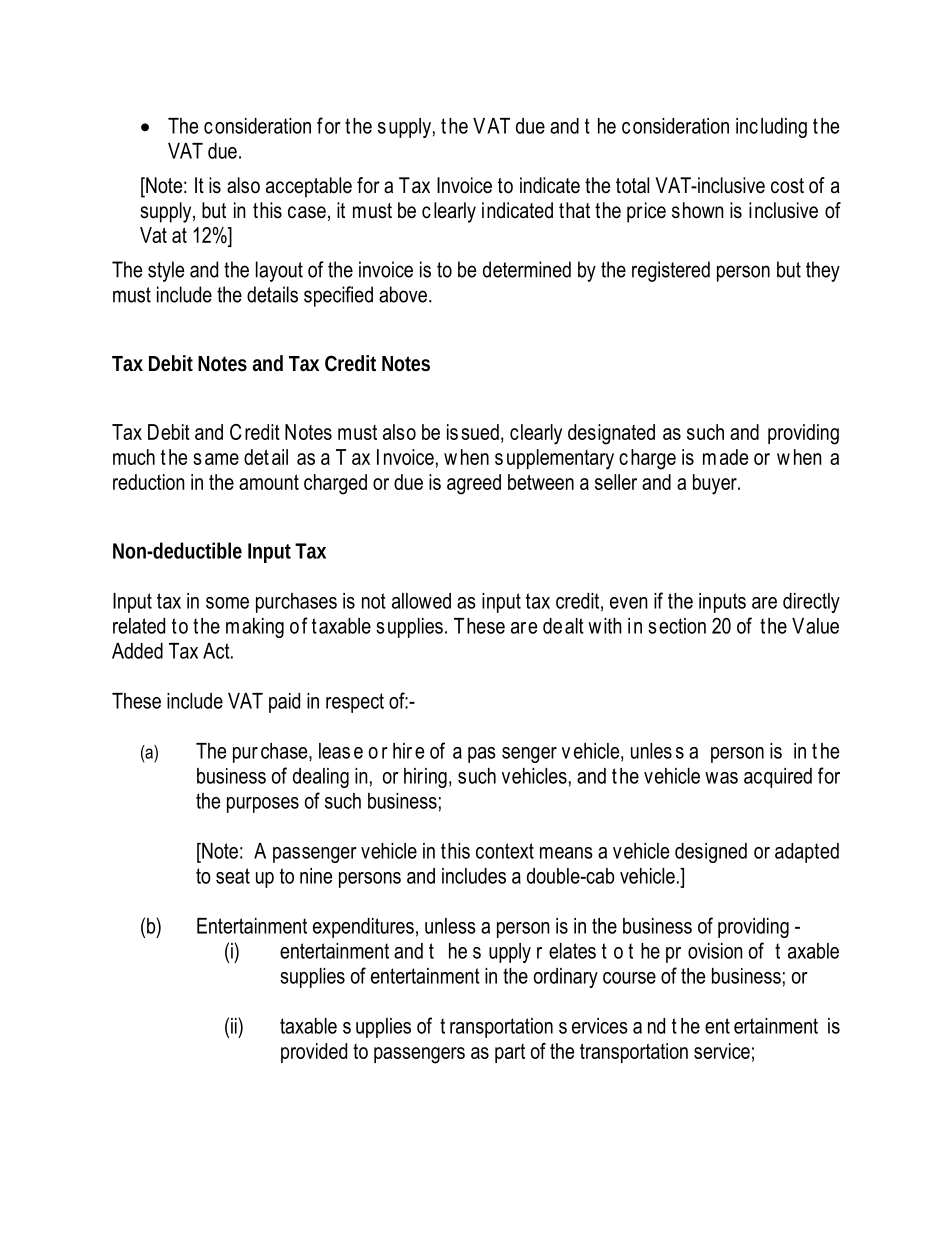 The image size is (952, 1233). I want to click on provided, so click(314, 1053).
